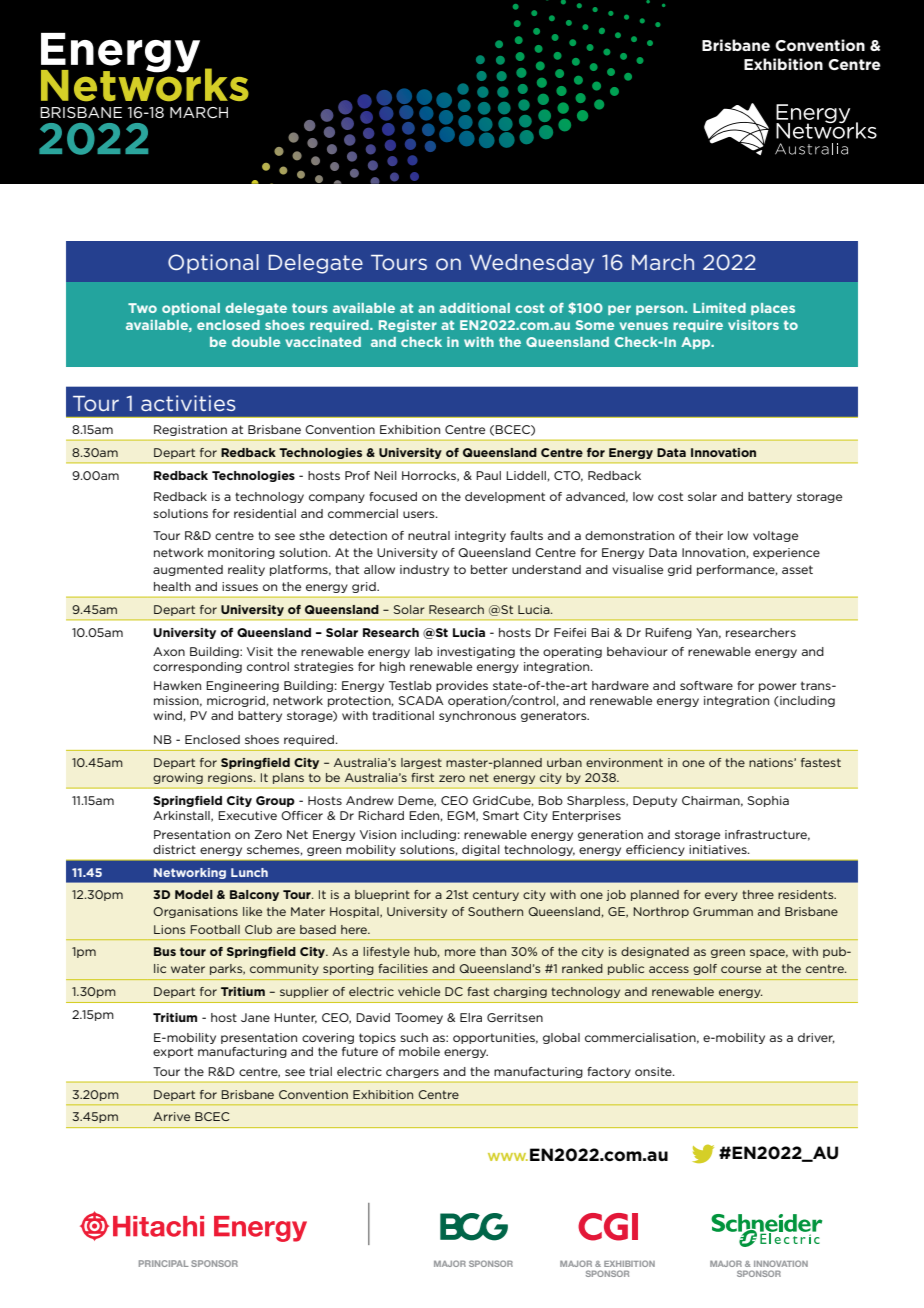 This screenshot has width=924, height=1308. I want to click on like, so click(252, 911).
